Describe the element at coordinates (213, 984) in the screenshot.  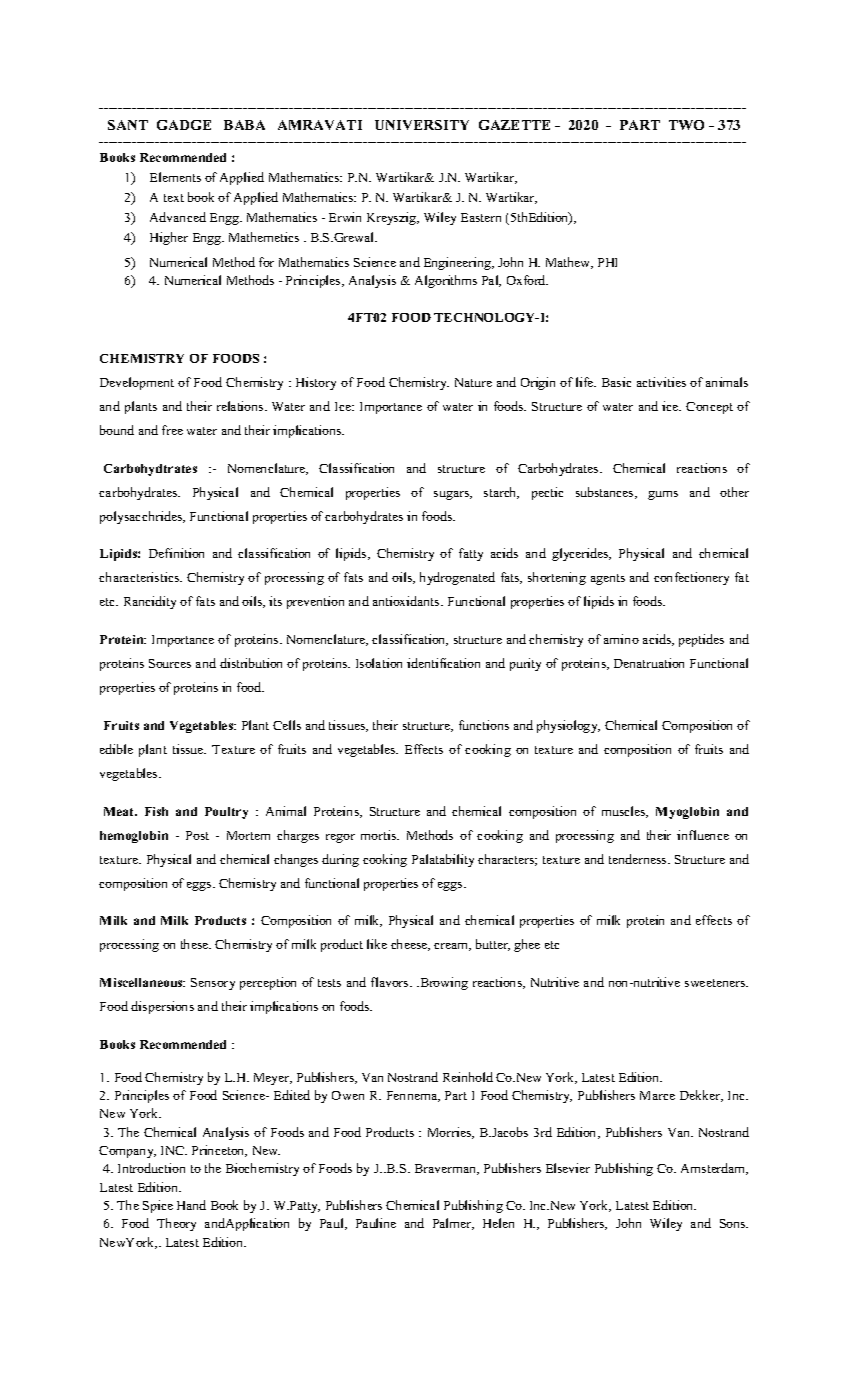
I see `Sensory` at that location.
